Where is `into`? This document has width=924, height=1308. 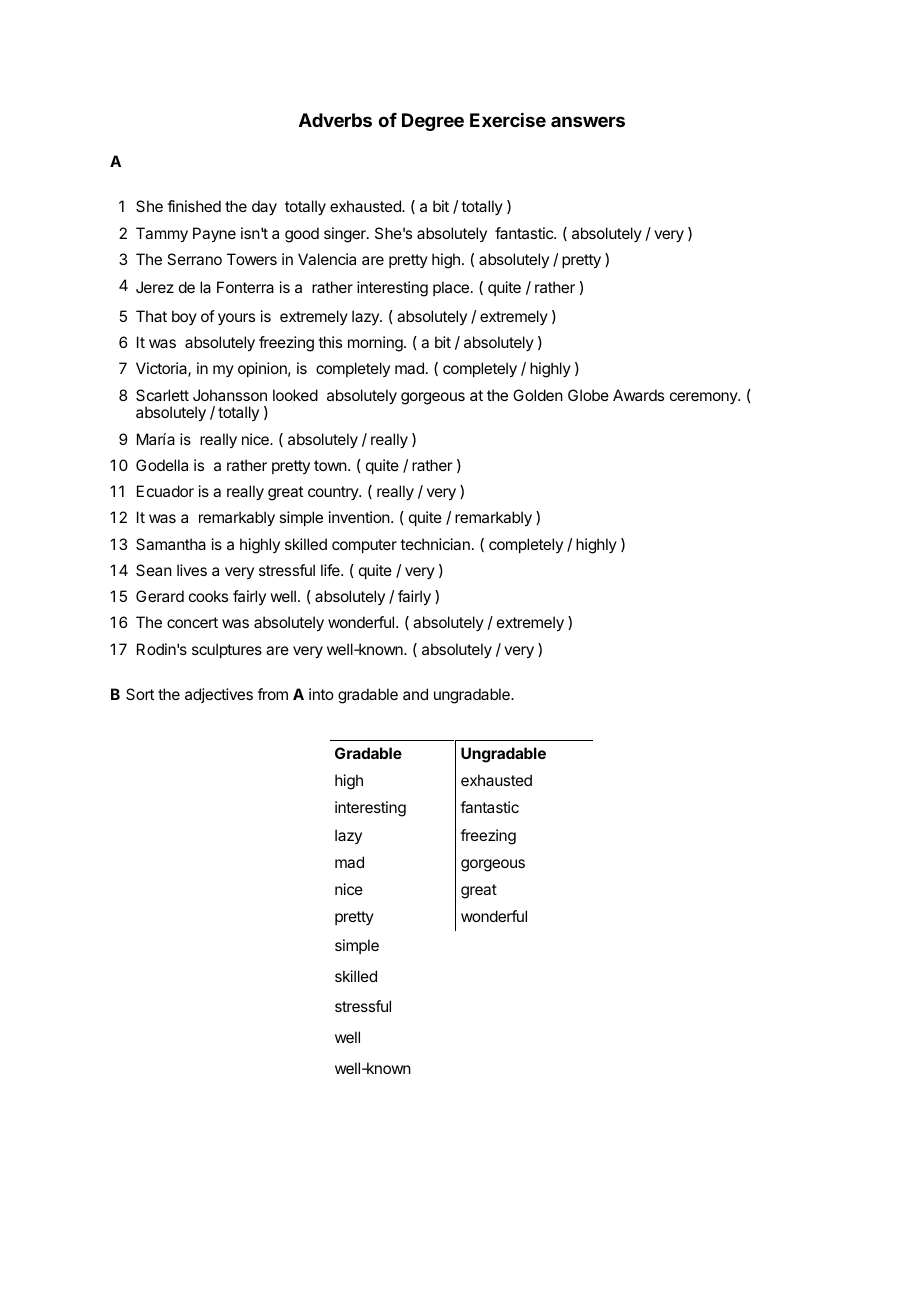
into is located at coordinates (321, 694).
